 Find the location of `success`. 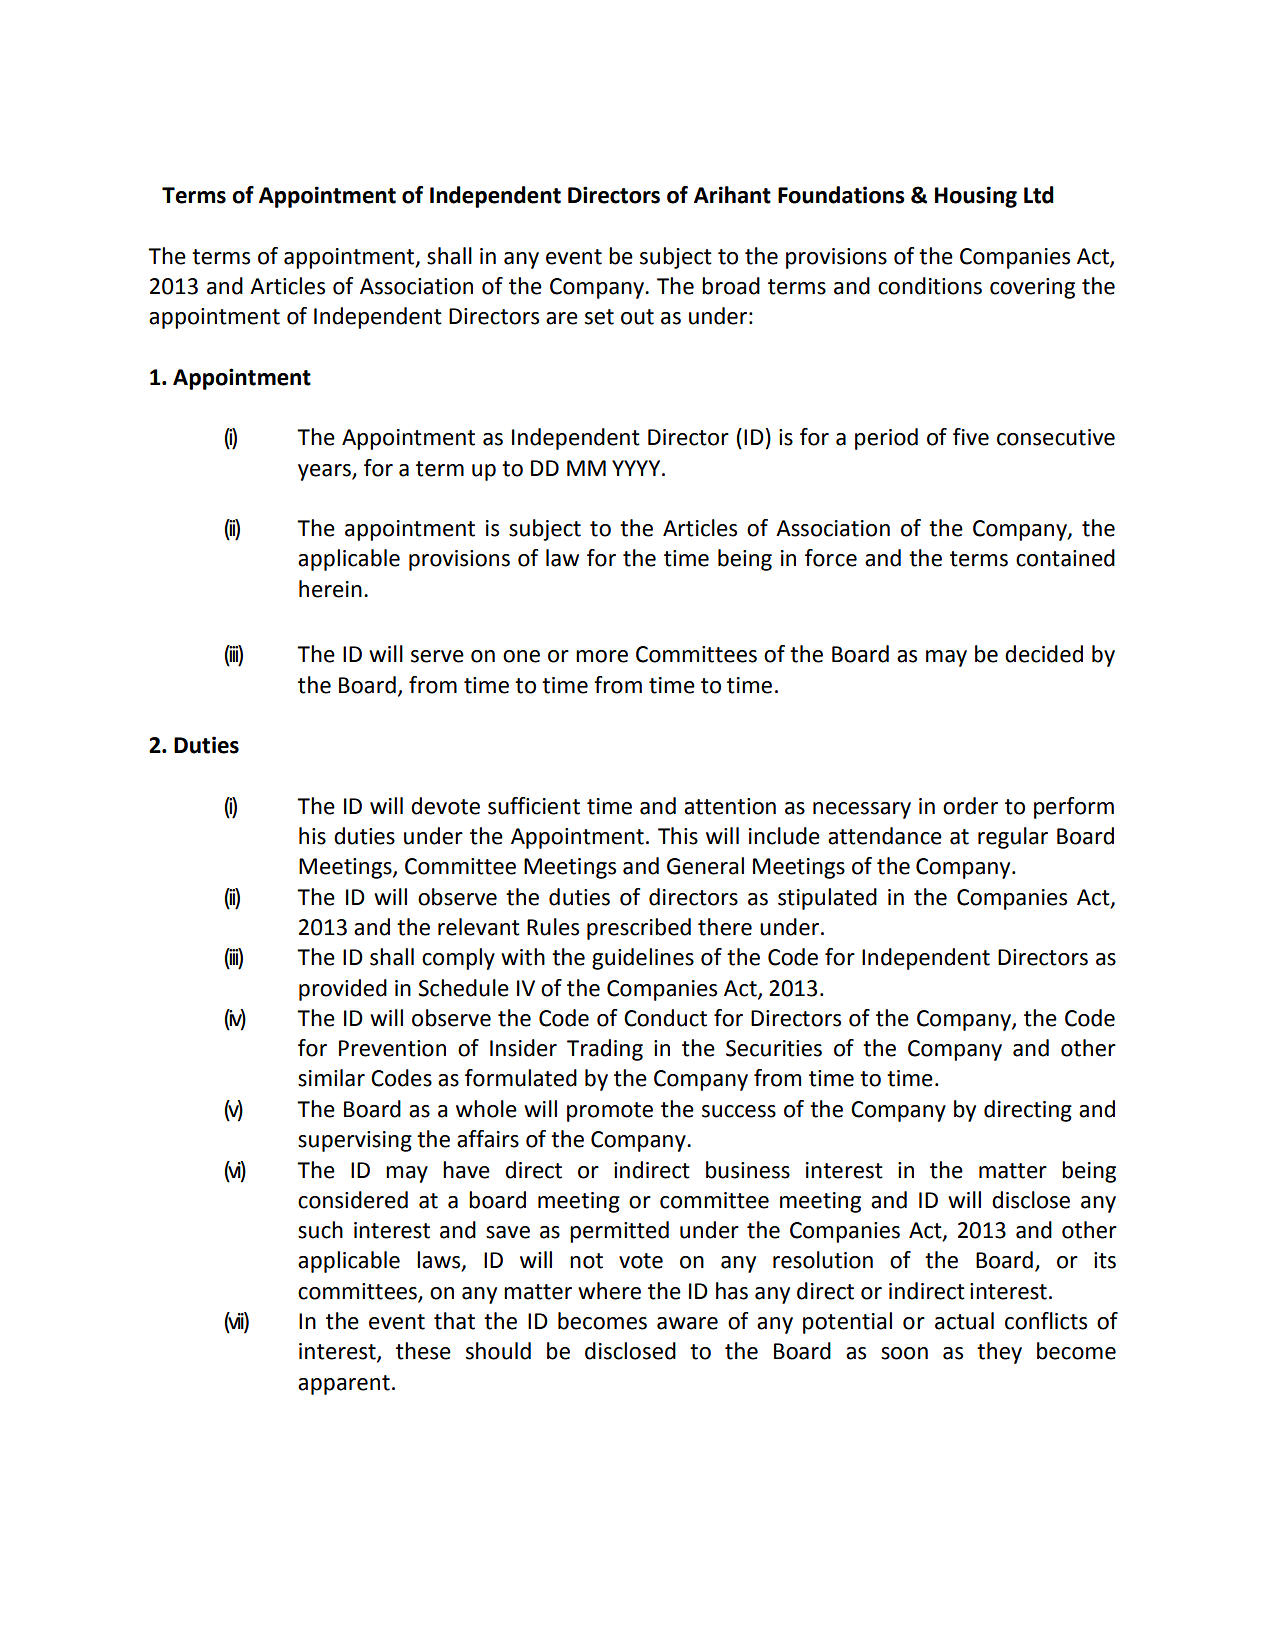

success is located at coordinates (739, 1111).
